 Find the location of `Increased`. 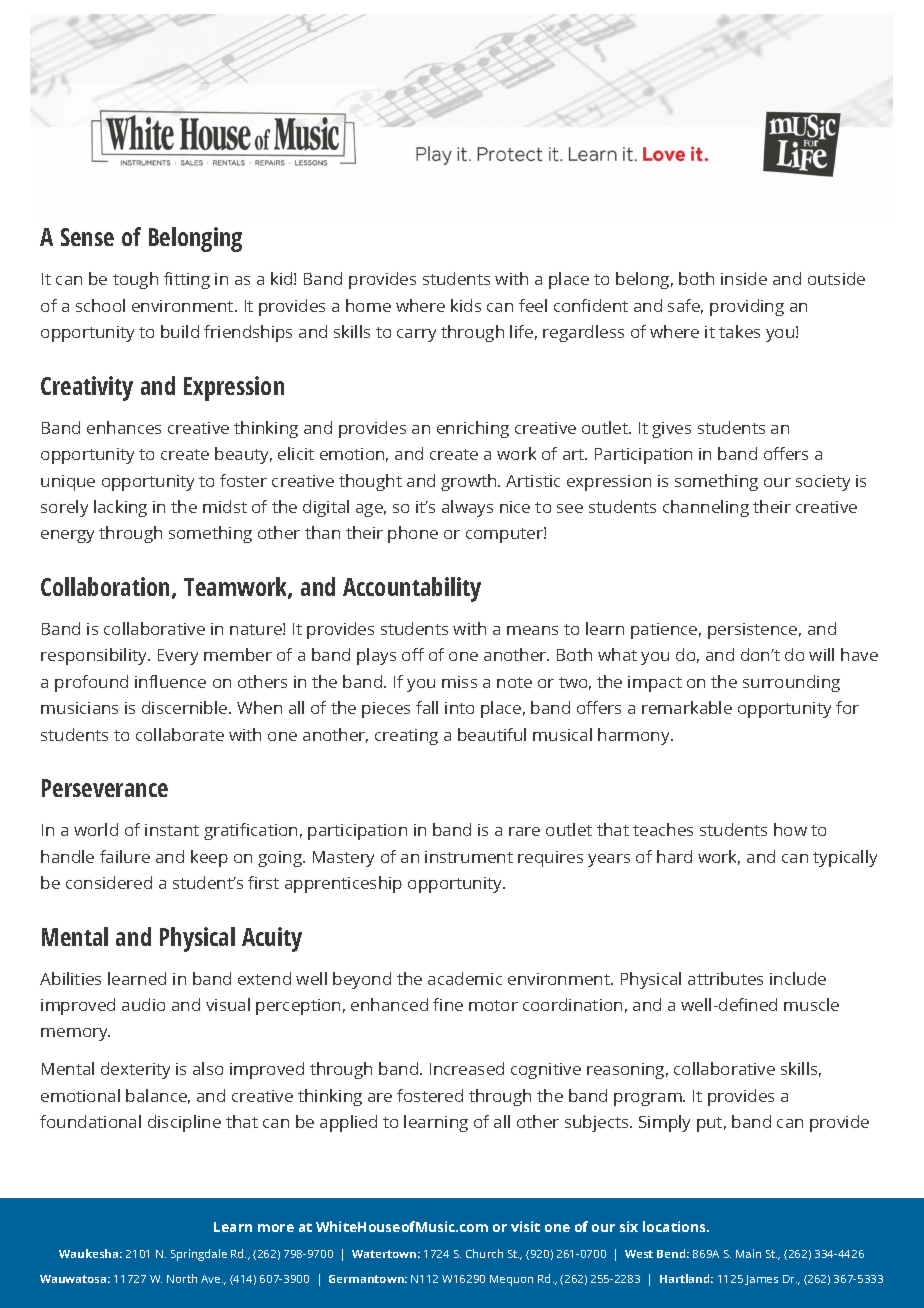

Increased is located at coordinates (467, 1068).
